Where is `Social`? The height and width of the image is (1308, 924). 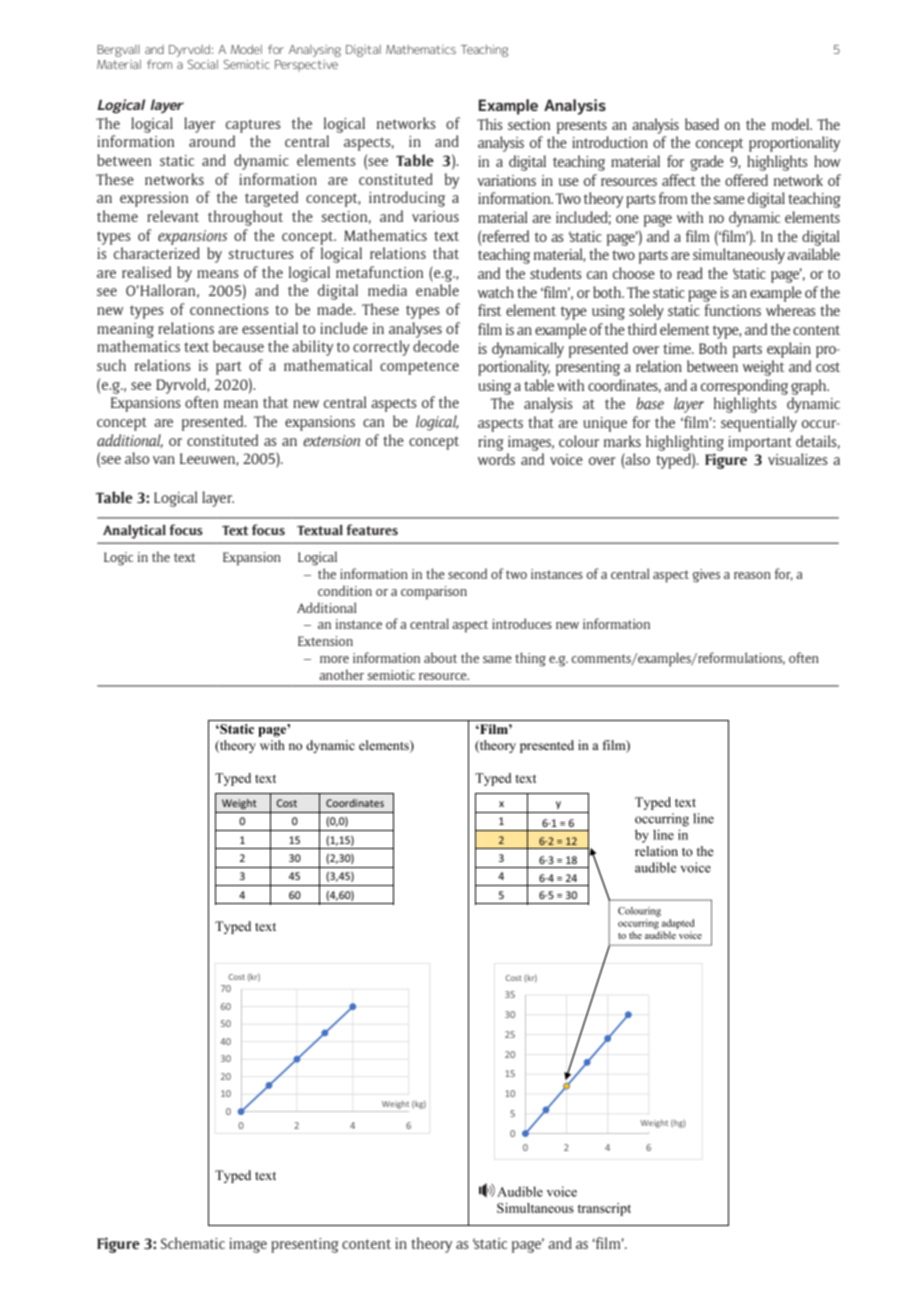 Social is located at coordinates (203, 64).
